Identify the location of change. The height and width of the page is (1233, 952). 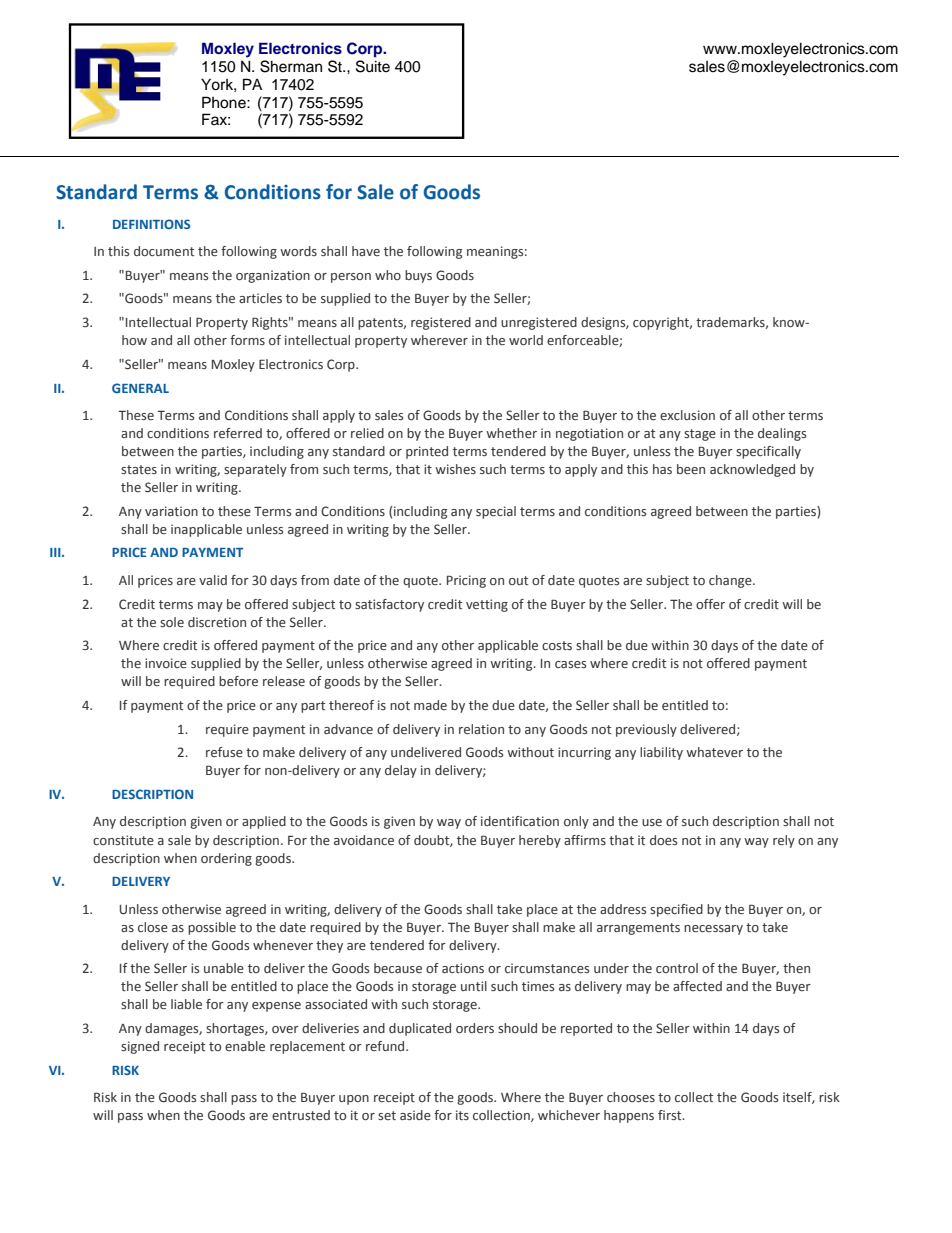
(731, 581).
